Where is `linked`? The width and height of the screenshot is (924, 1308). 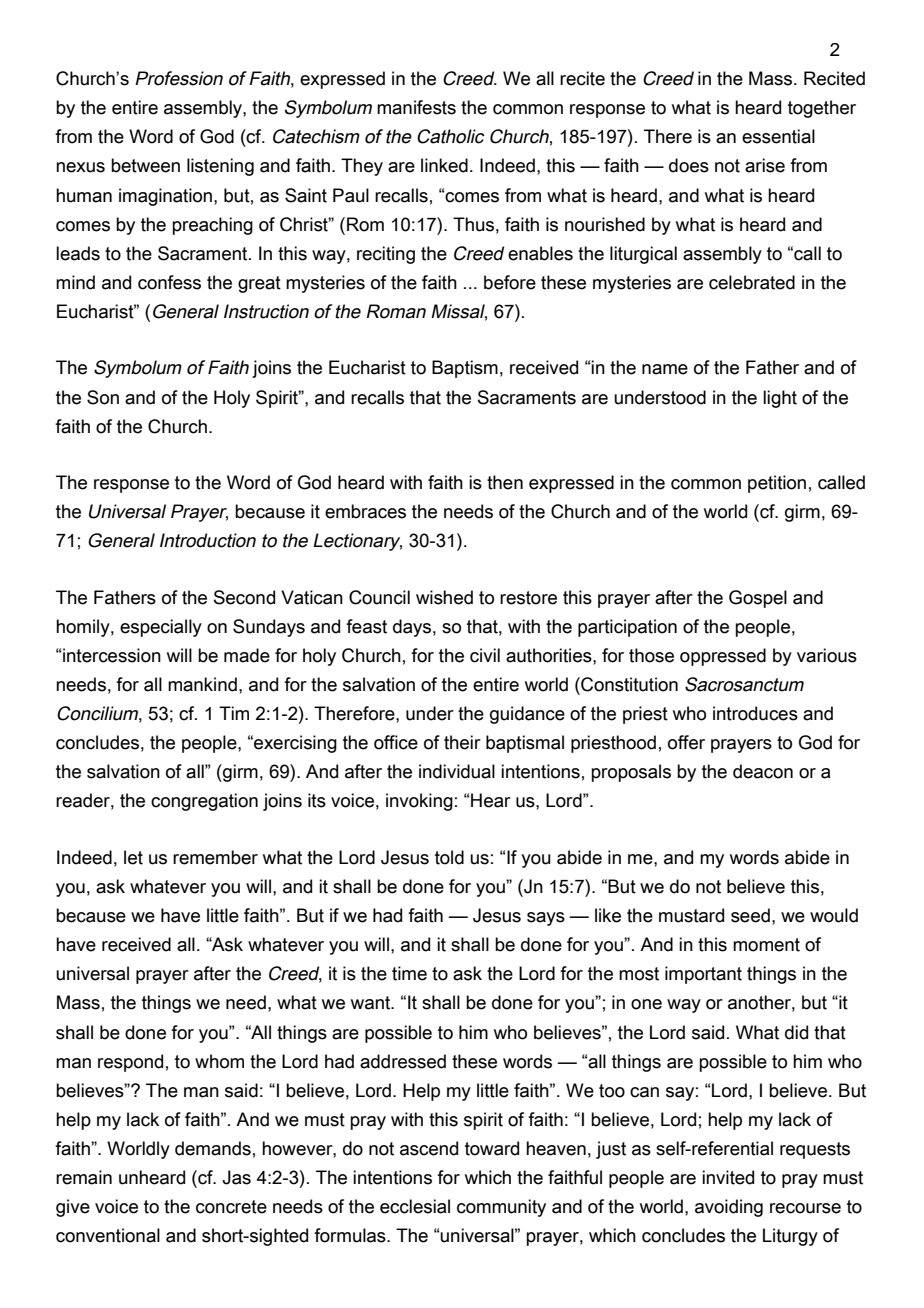 linked is located at coordinates (444, 165).
